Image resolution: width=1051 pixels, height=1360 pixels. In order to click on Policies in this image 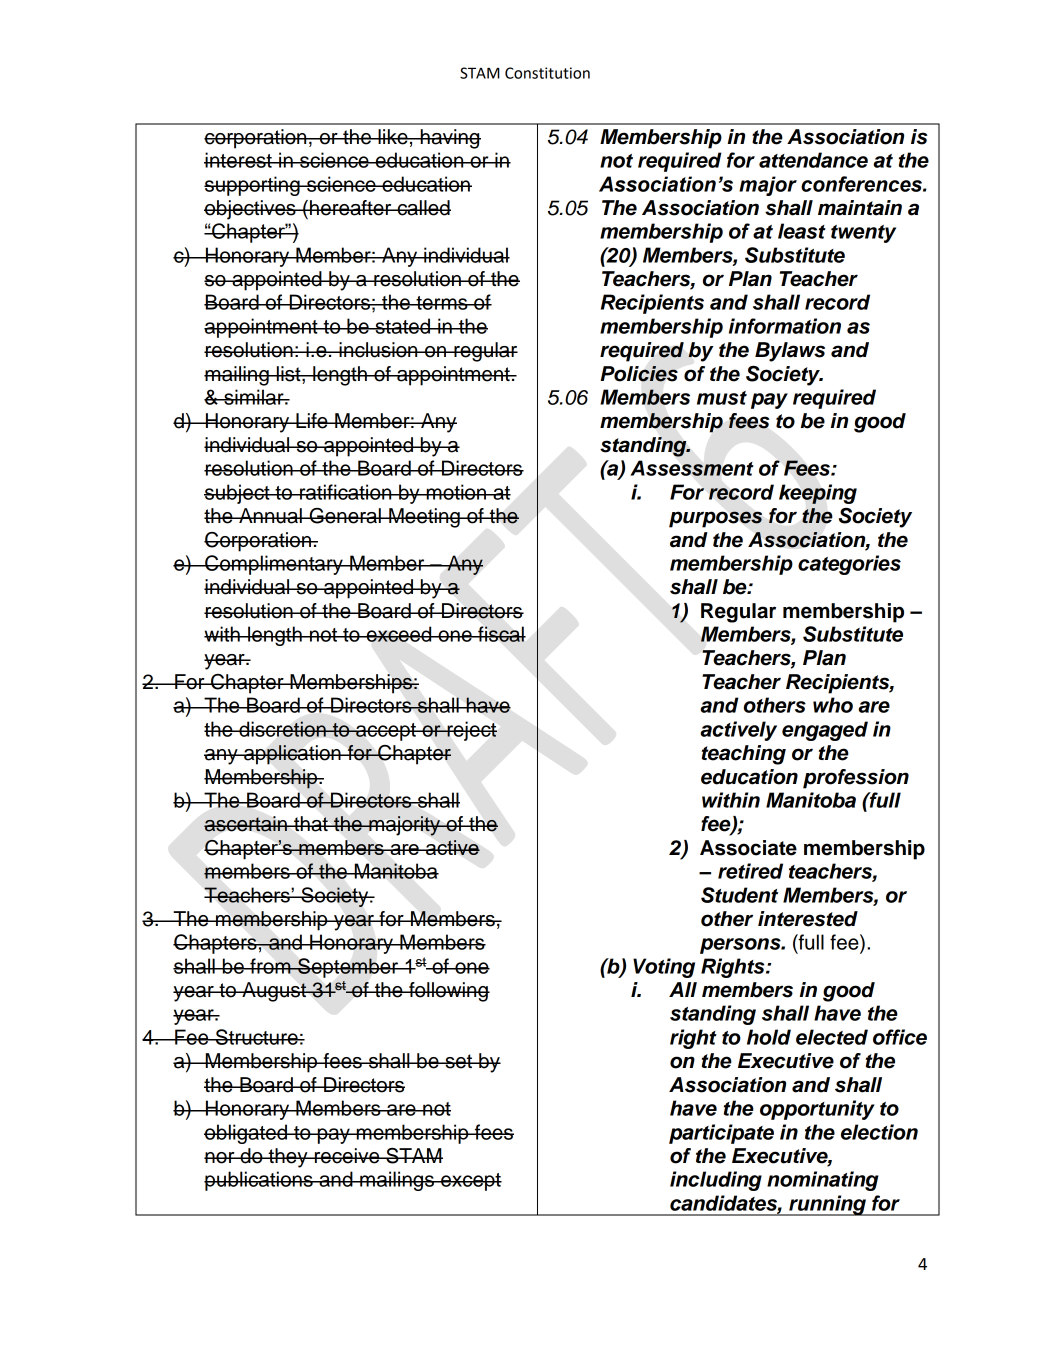, I will do `click(639, 374)`.
